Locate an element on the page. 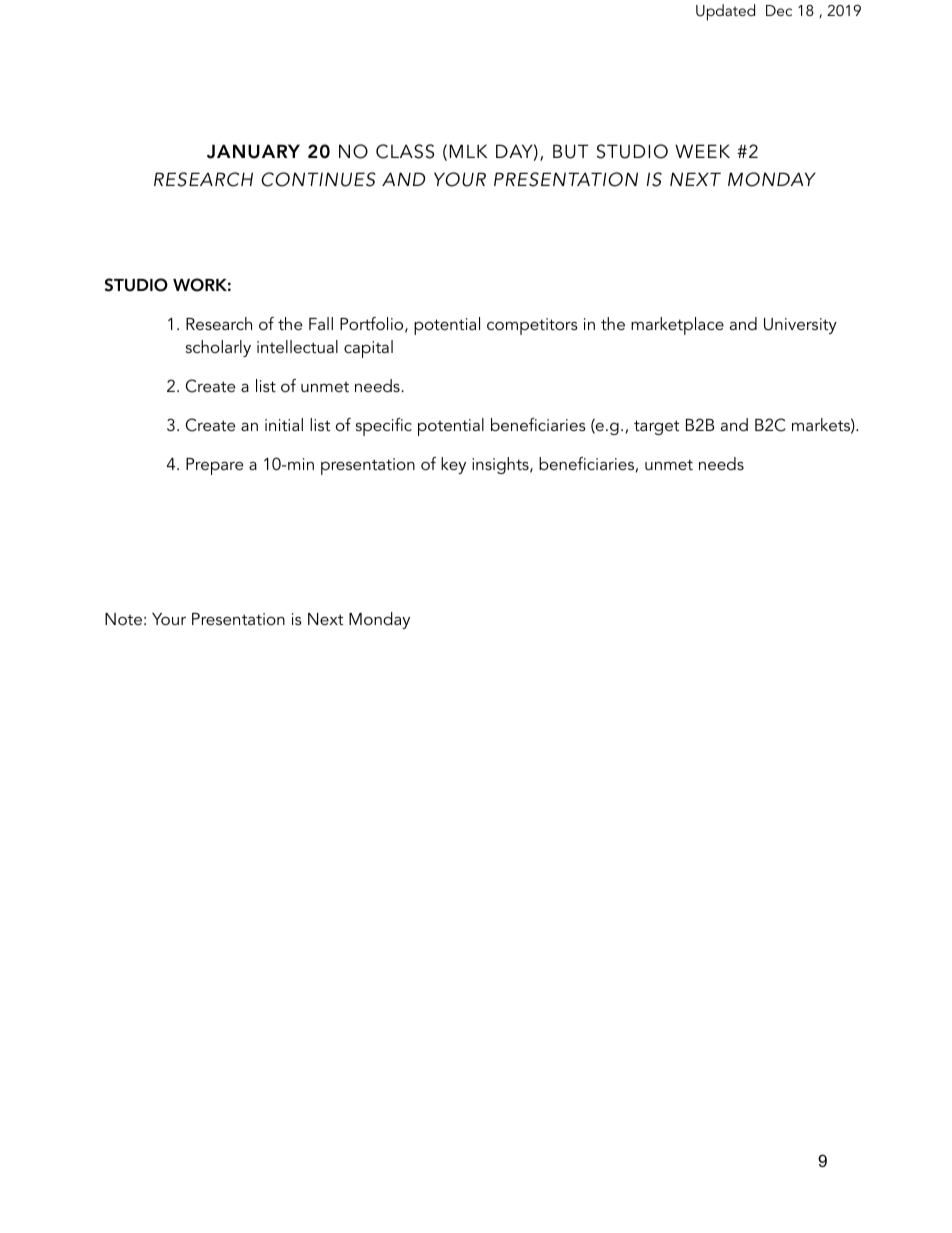  JANUARY is located at coordinates (253, 151).
